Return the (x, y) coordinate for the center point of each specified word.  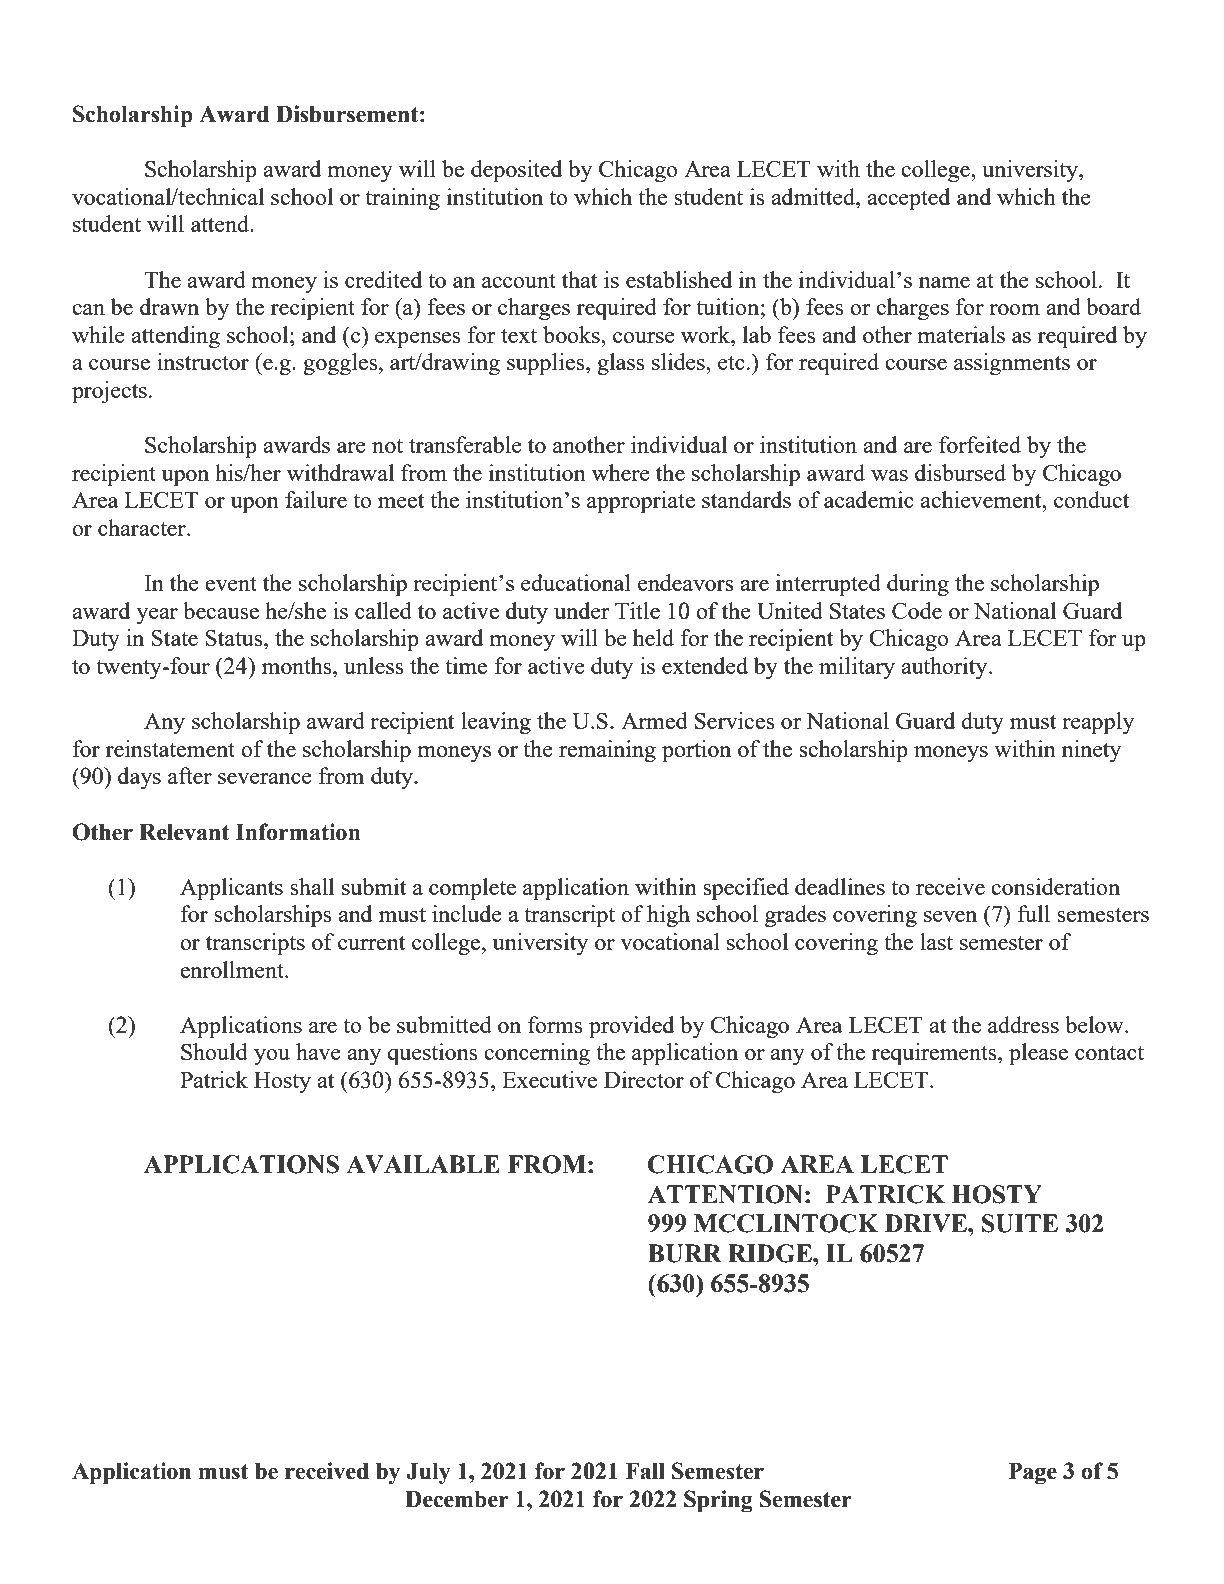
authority (945, 668)
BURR (685, 1253)
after (190, 775)
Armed (654, 720)
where (621, 472)
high (668, 916)
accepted (908, 199)
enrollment (233, 969)
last (936, 941)
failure (316, 499)
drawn (169, 306)
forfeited (980, 444)
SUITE (1020, 1223)
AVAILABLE (423, 1164)
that (579, 279)
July (429, 1474)
